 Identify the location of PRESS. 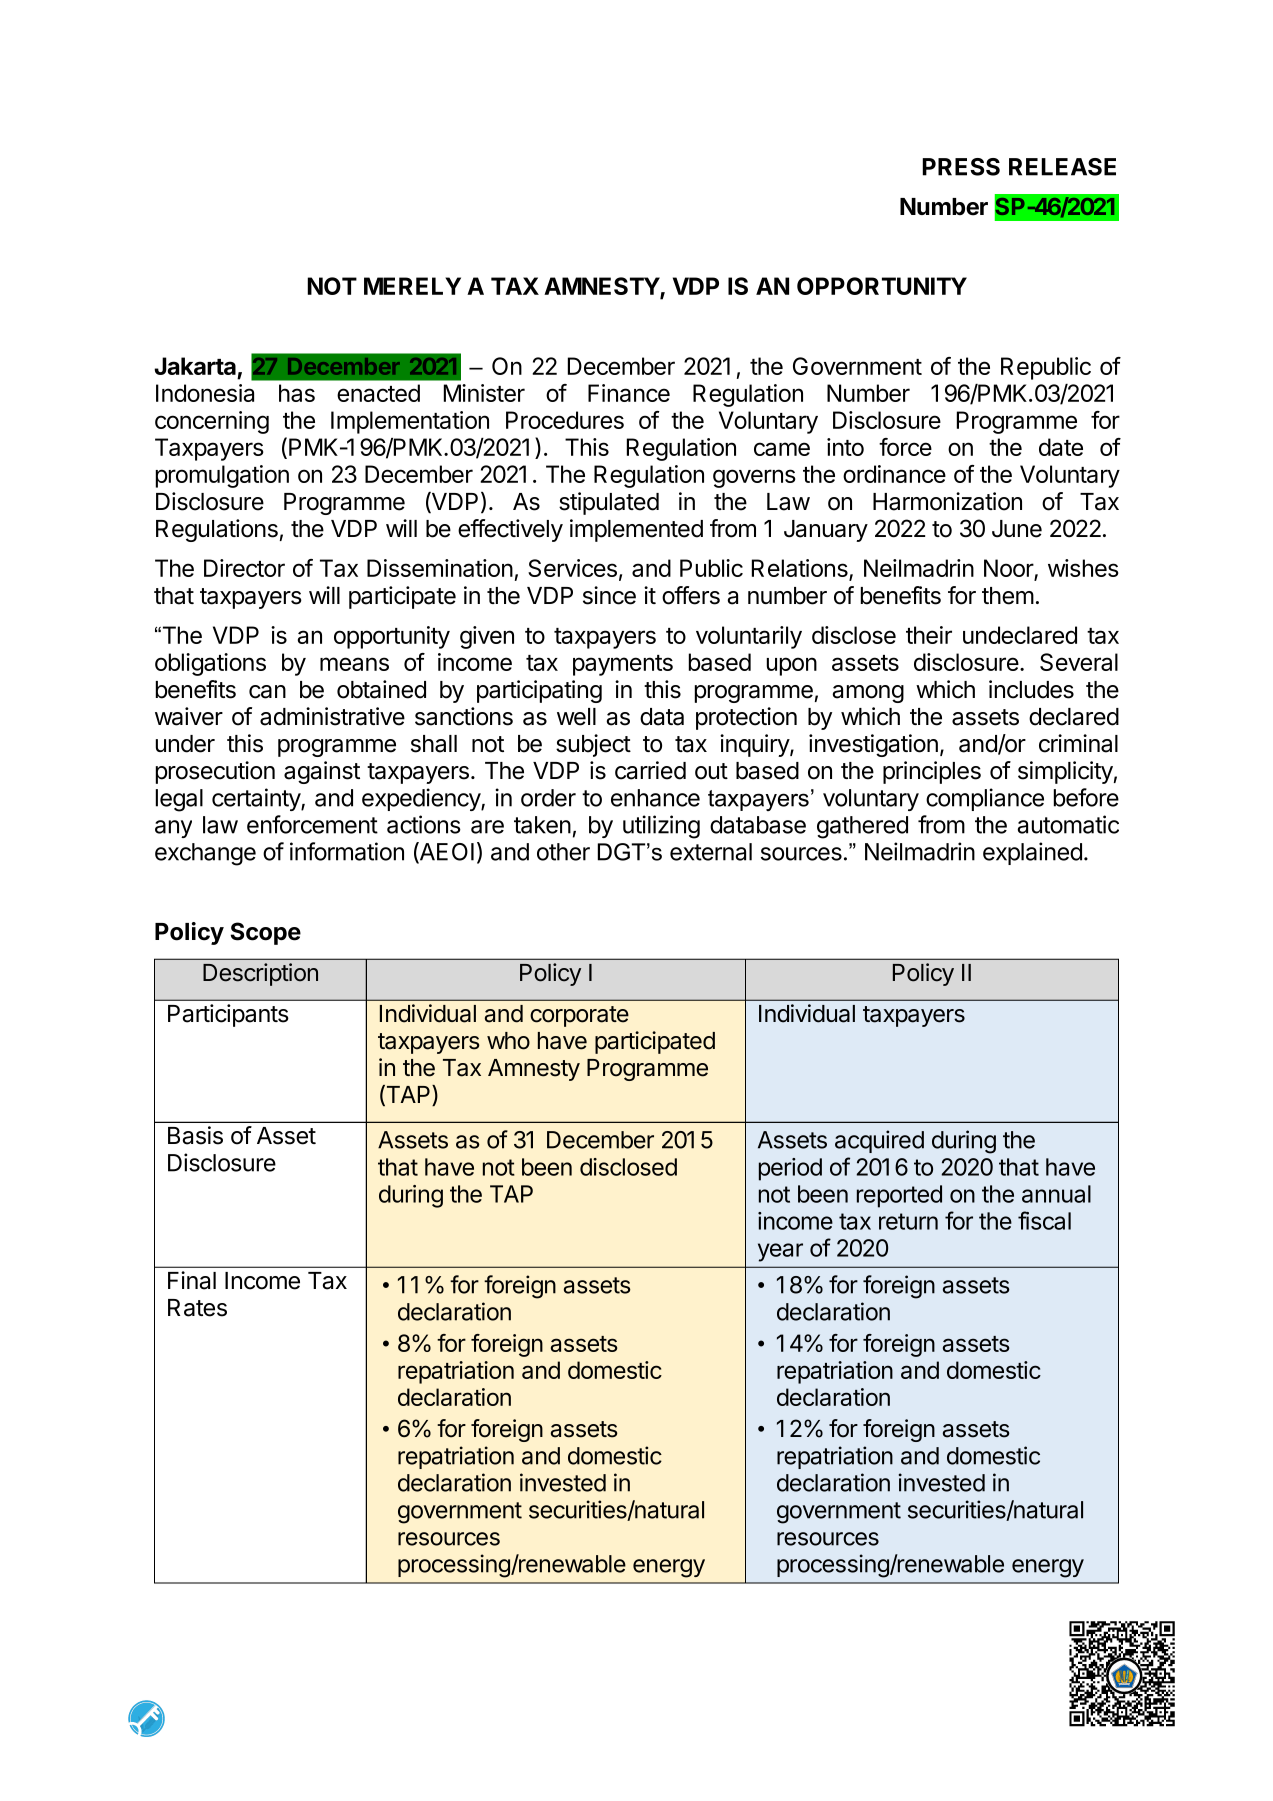
(961, 167).
